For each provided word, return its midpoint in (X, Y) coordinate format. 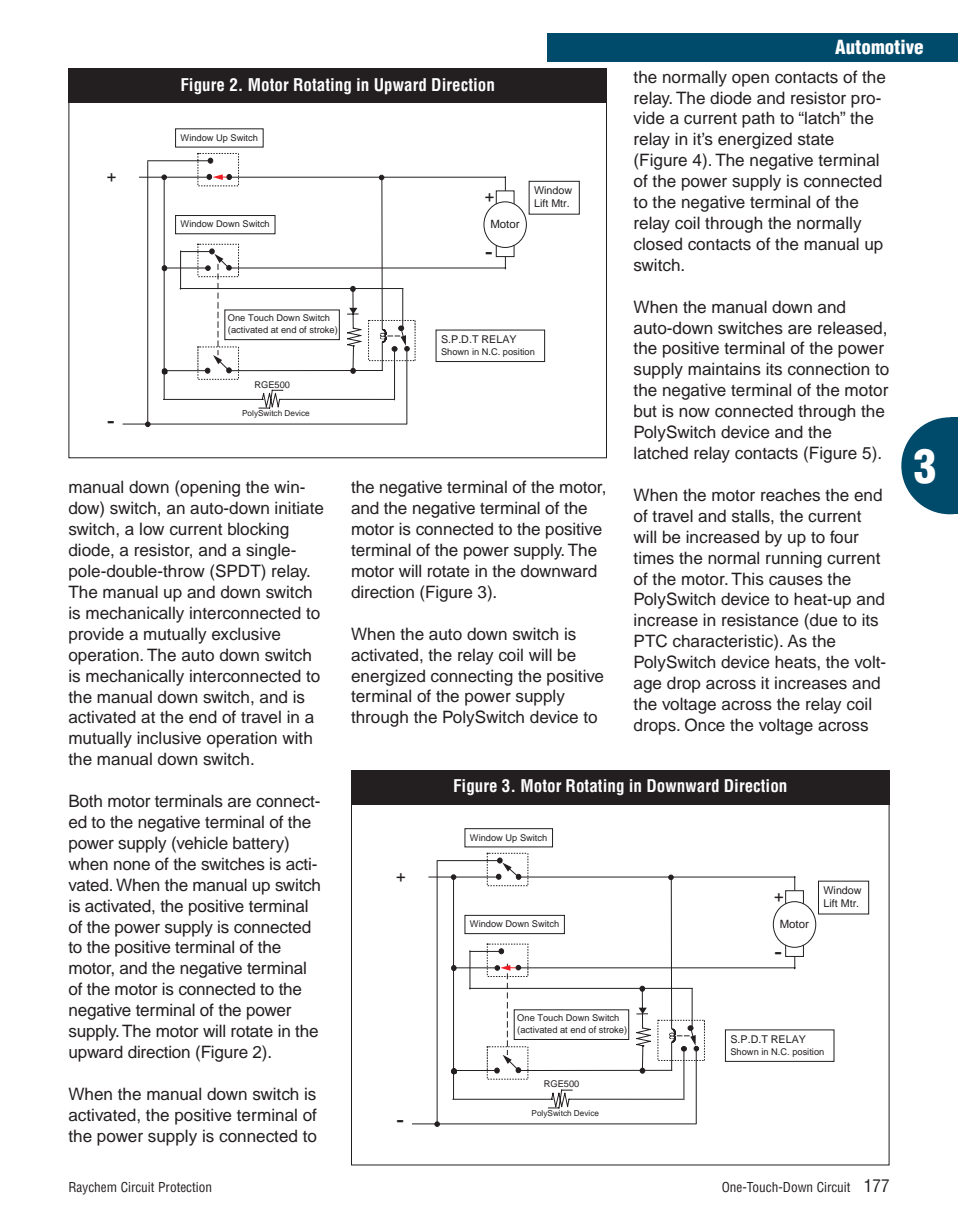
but (645, 410)
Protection (185, 1187)
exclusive (246, 634)
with (297, 737)
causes (796, 581)
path (758, 119)
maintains (724, 369)
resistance (760, 620)
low (152, 529)
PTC (650, 641)
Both (85, 801)
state (816, 140)
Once (705, 725)
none (132, 866)
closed (658, 244)
